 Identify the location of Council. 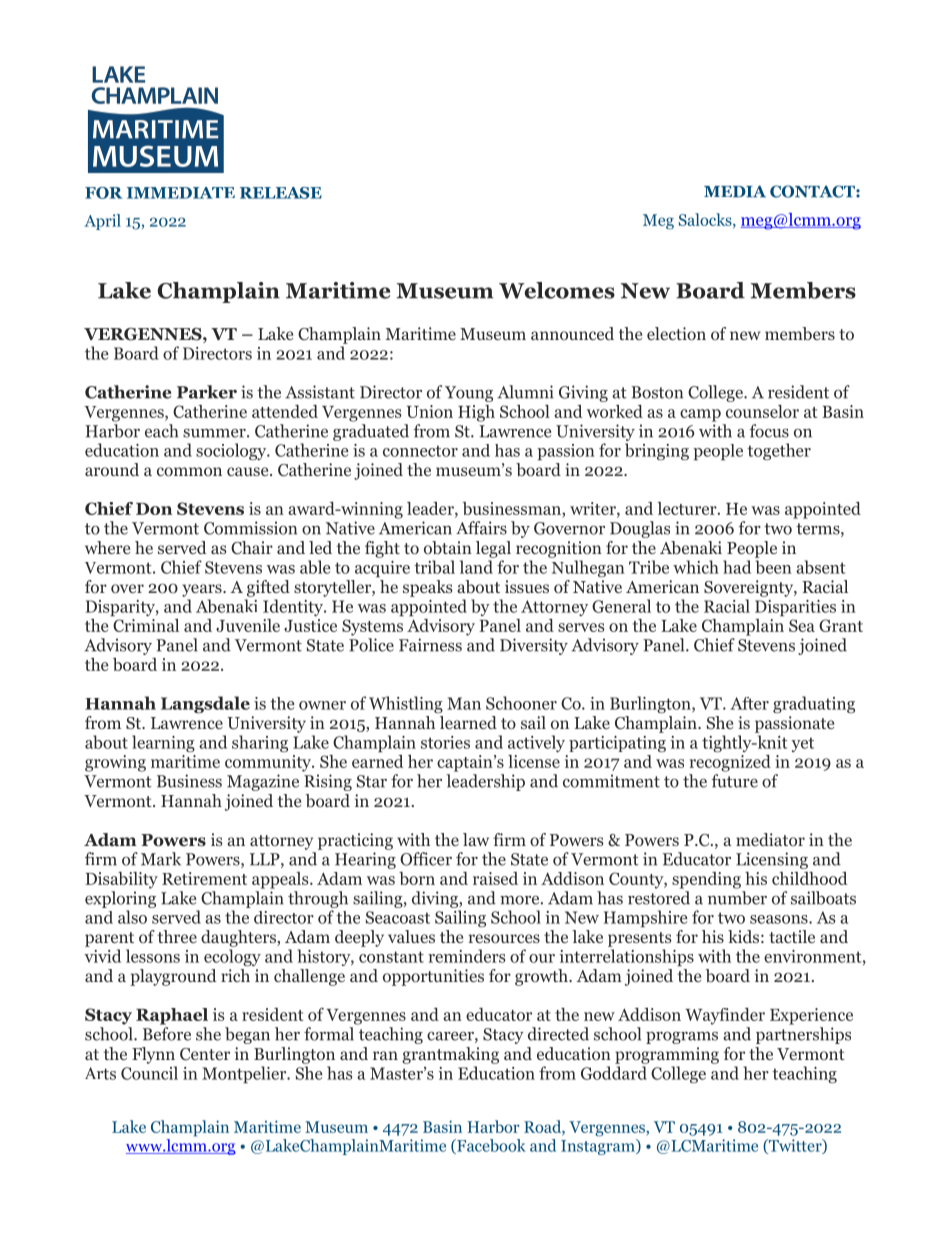
(149, 1073).
